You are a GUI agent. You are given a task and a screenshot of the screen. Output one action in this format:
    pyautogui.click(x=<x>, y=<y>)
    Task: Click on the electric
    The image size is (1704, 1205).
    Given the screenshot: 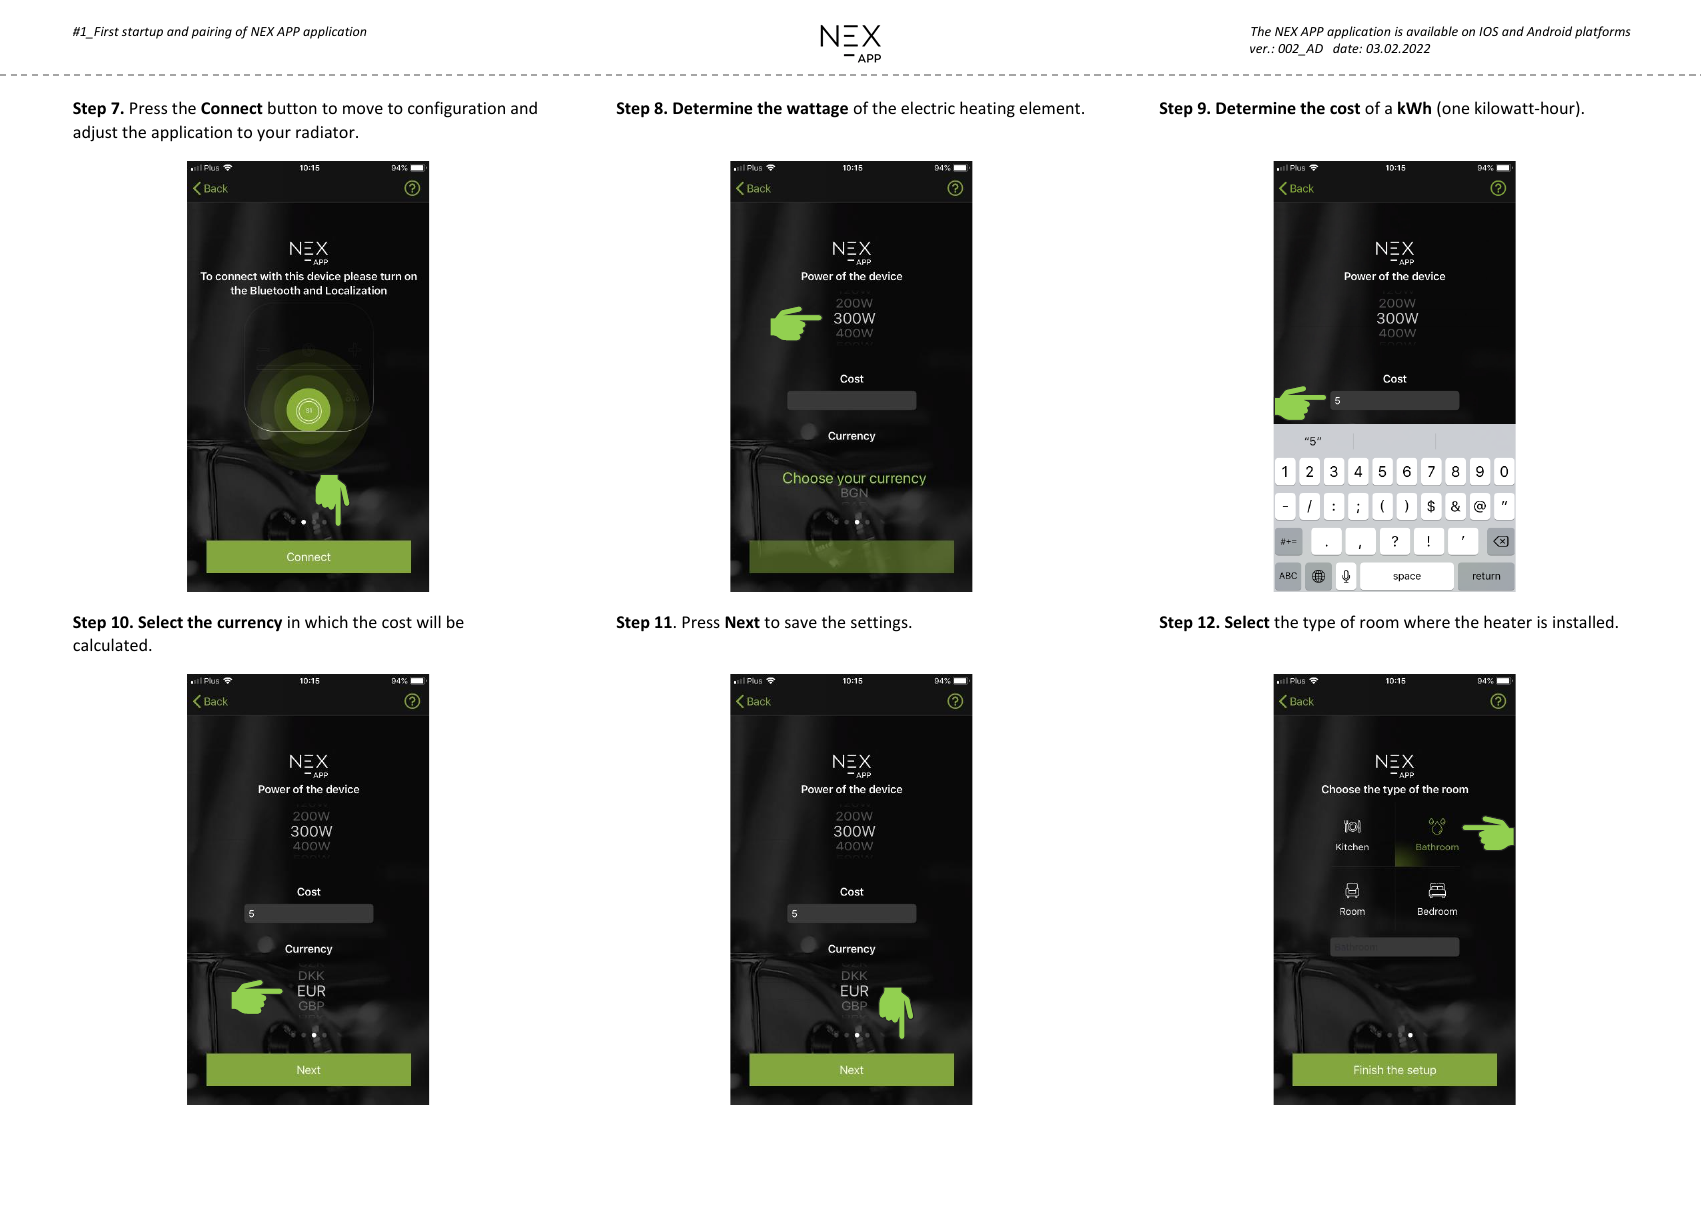 What is the action you would take?
    pyautogui.click(x=928, y=107)
